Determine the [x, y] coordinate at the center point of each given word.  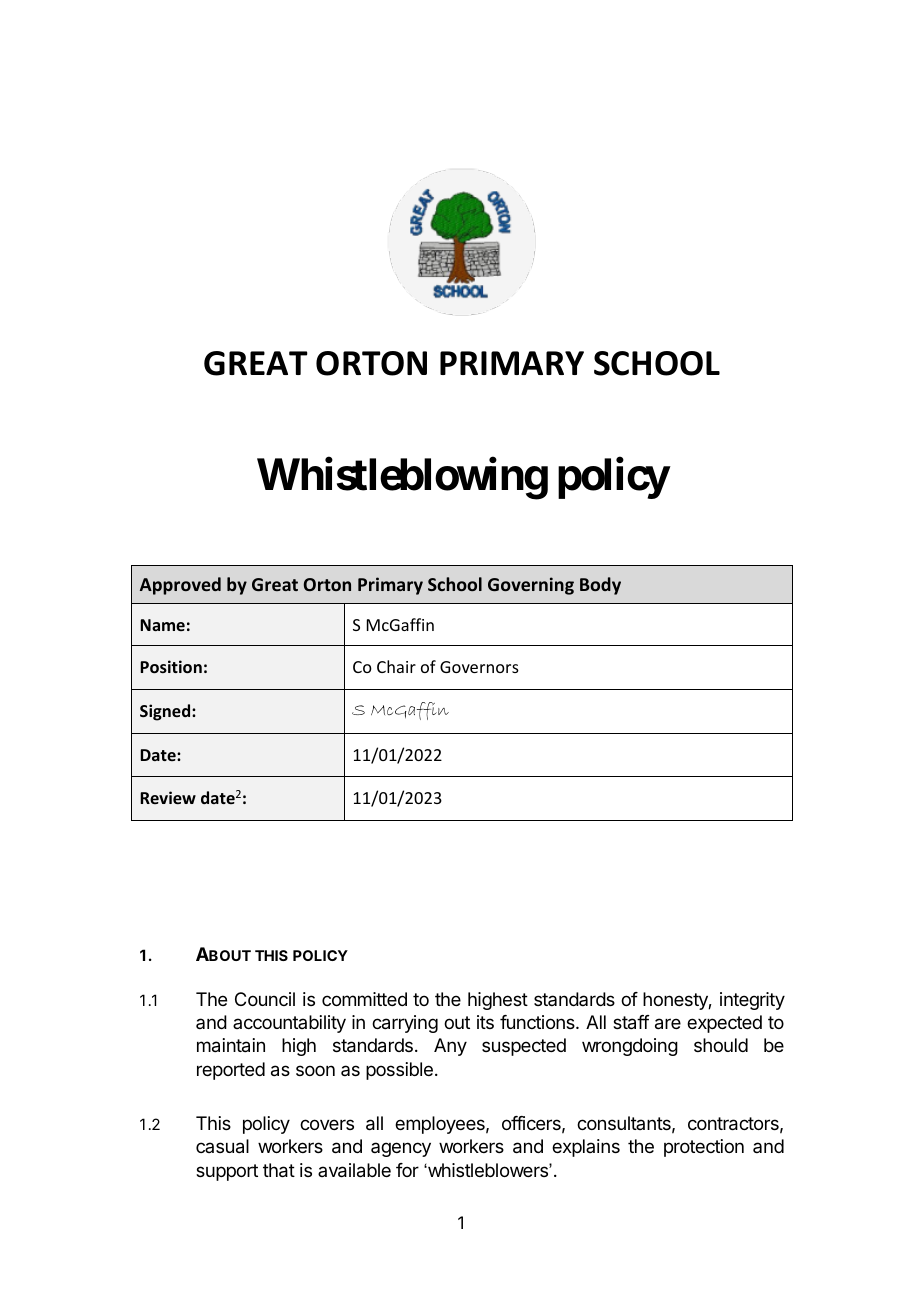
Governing [531, 586]
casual [222, 1146]
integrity [752, 1001]
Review [168, 797]
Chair [396, 666]
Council [265, 999]
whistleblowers [488, 1170]
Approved [180, 586]
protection [704, 1148]
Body [600, 586]
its [485, 1022]
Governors [479, 667]
